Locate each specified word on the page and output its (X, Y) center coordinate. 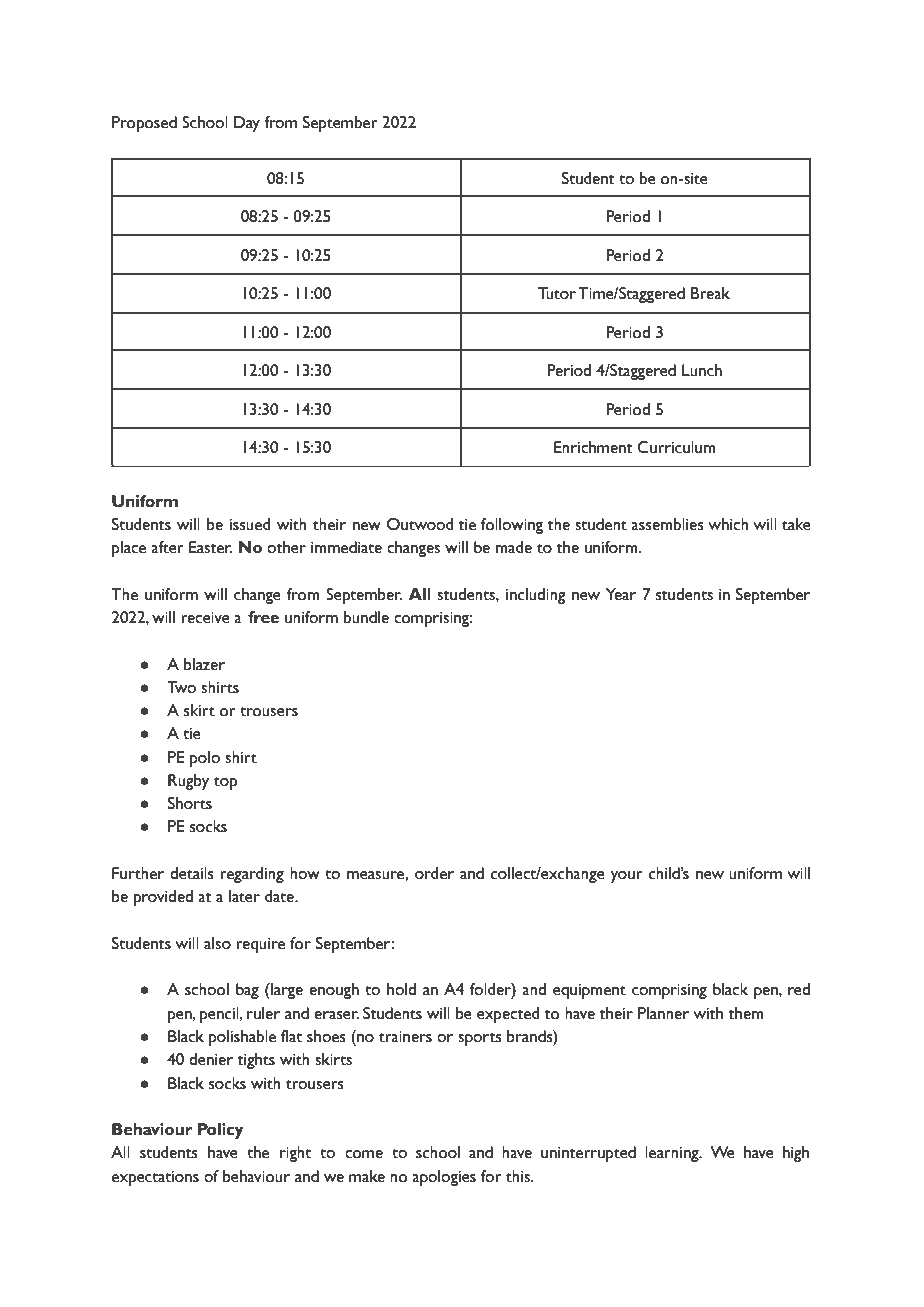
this (519, 1176)
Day (247, 124)
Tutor (557, 293)
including (536, 596)
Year (621, 594)
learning (673, 1154)
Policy (221, 1131)
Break (710, 293)
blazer (204, 664)
